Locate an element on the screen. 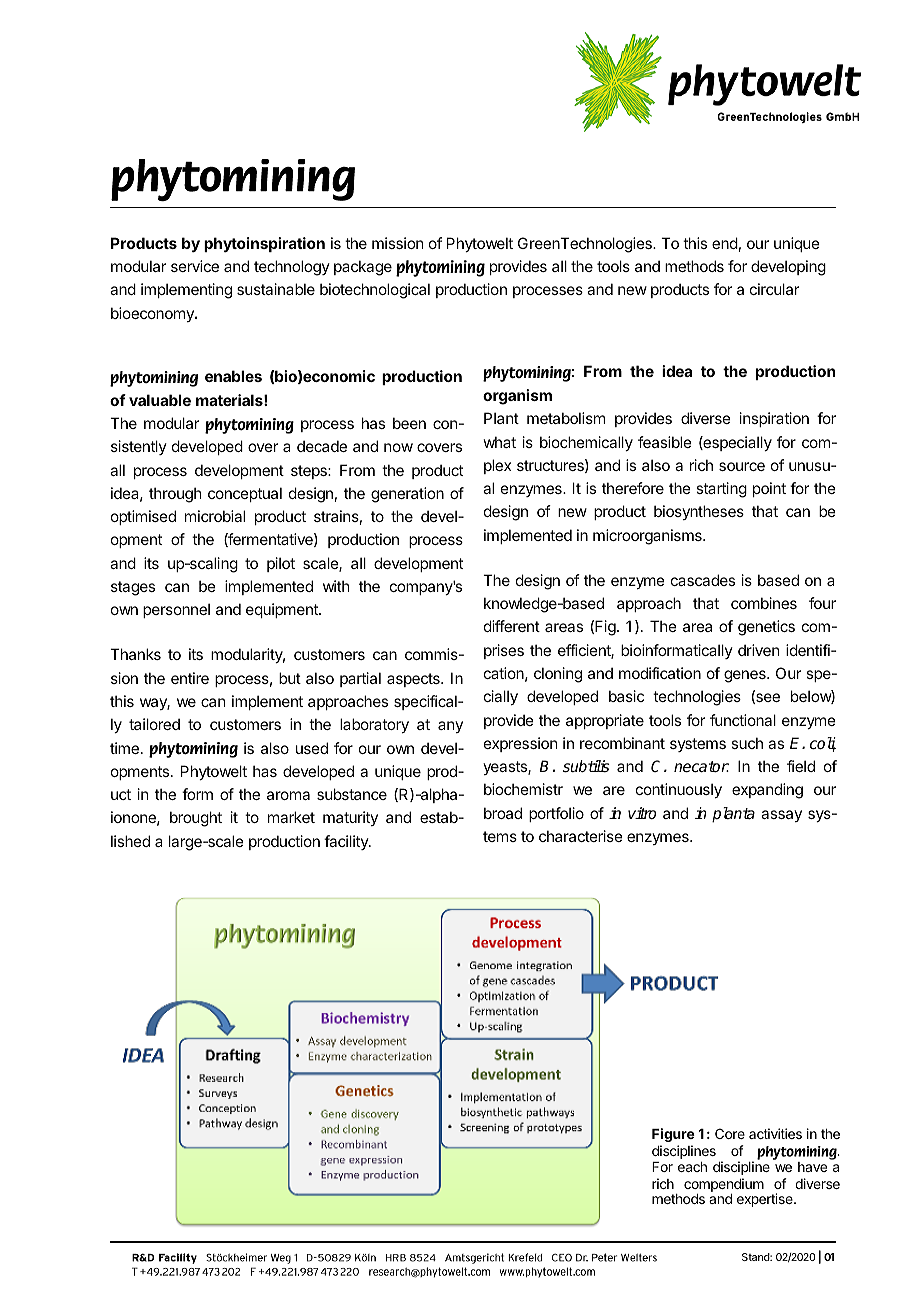 The width and height of the screenshot is (924, 1308). biotechnological is located at coordinates (375, 291).
